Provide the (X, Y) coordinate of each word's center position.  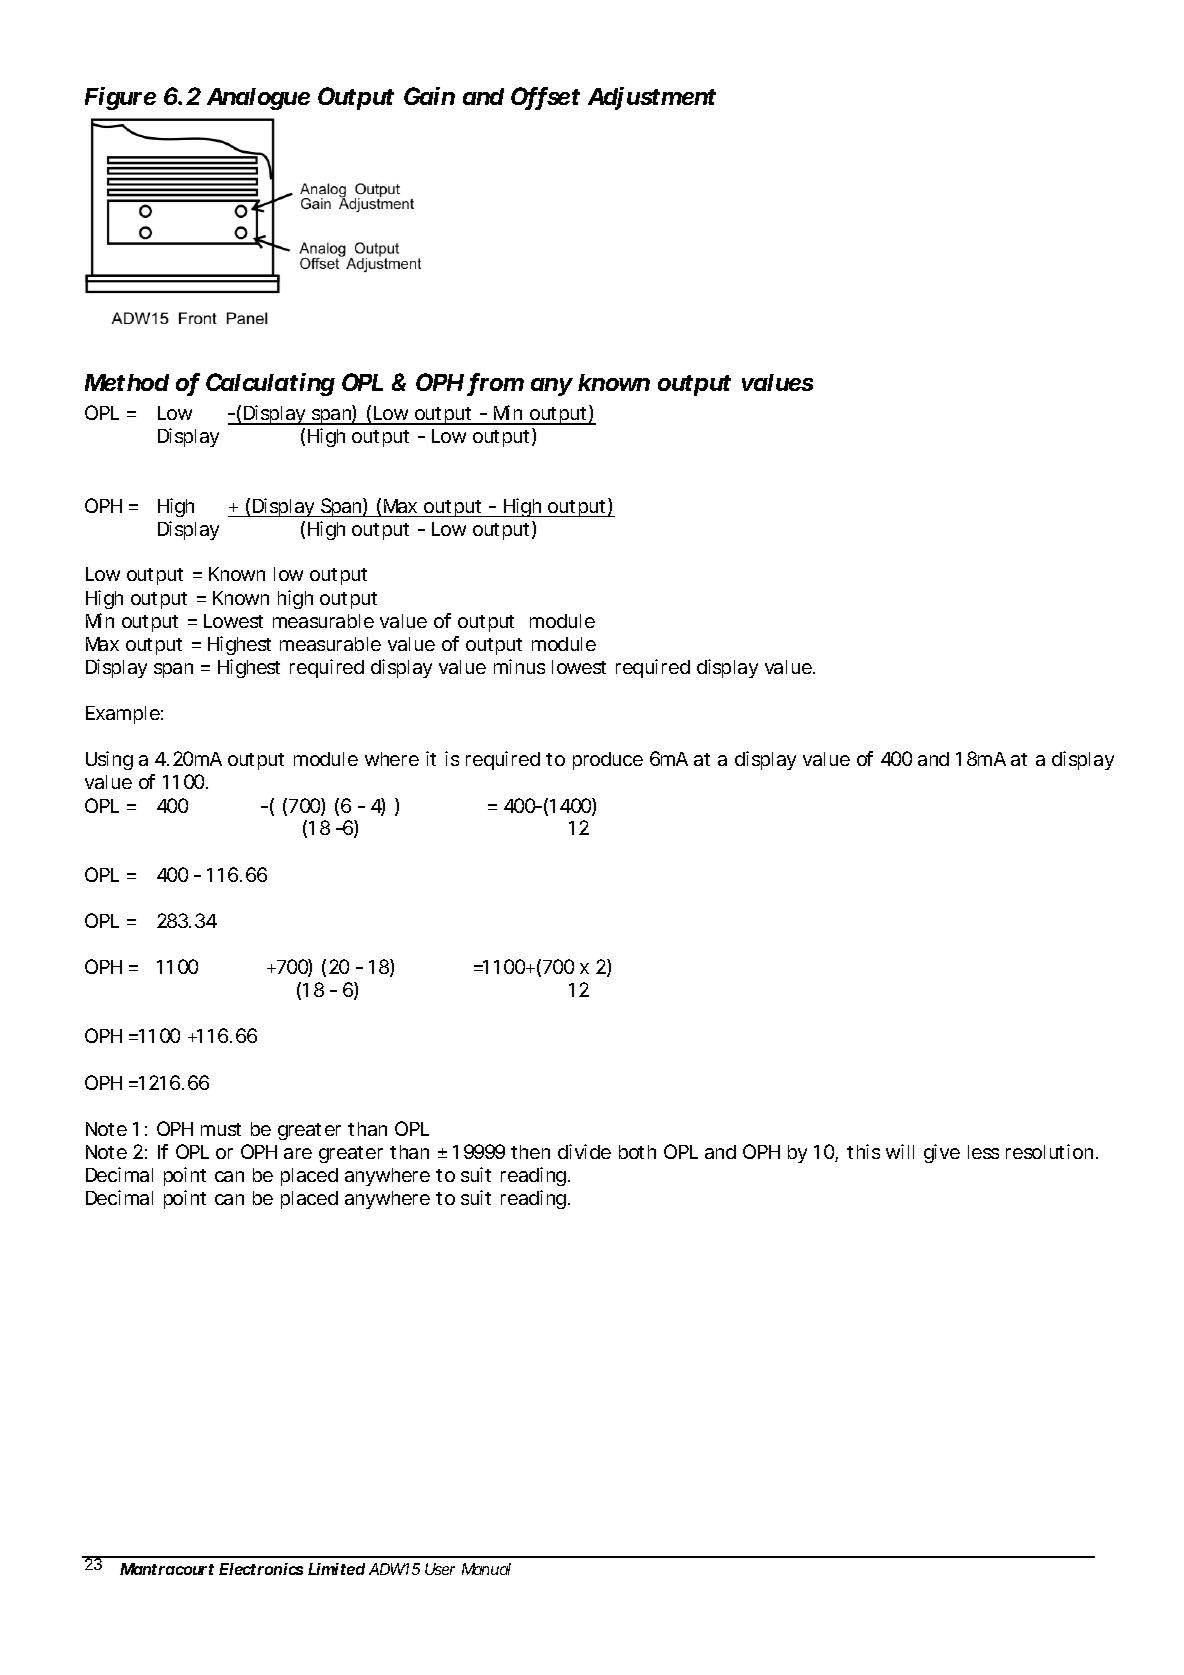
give (942, 1153)
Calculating (270, 384)
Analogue (258, 99)
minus (519, 666)
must (221, 1129)
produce (608, 761)
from (496, 383)
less (983, 1152)
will (900, 1151)
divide (584, 1151)
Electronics (261, 1569)
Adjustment (652, 98)
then (530, 1152)
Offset (545, 98)
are (298, 1153)
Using (109, 760)
